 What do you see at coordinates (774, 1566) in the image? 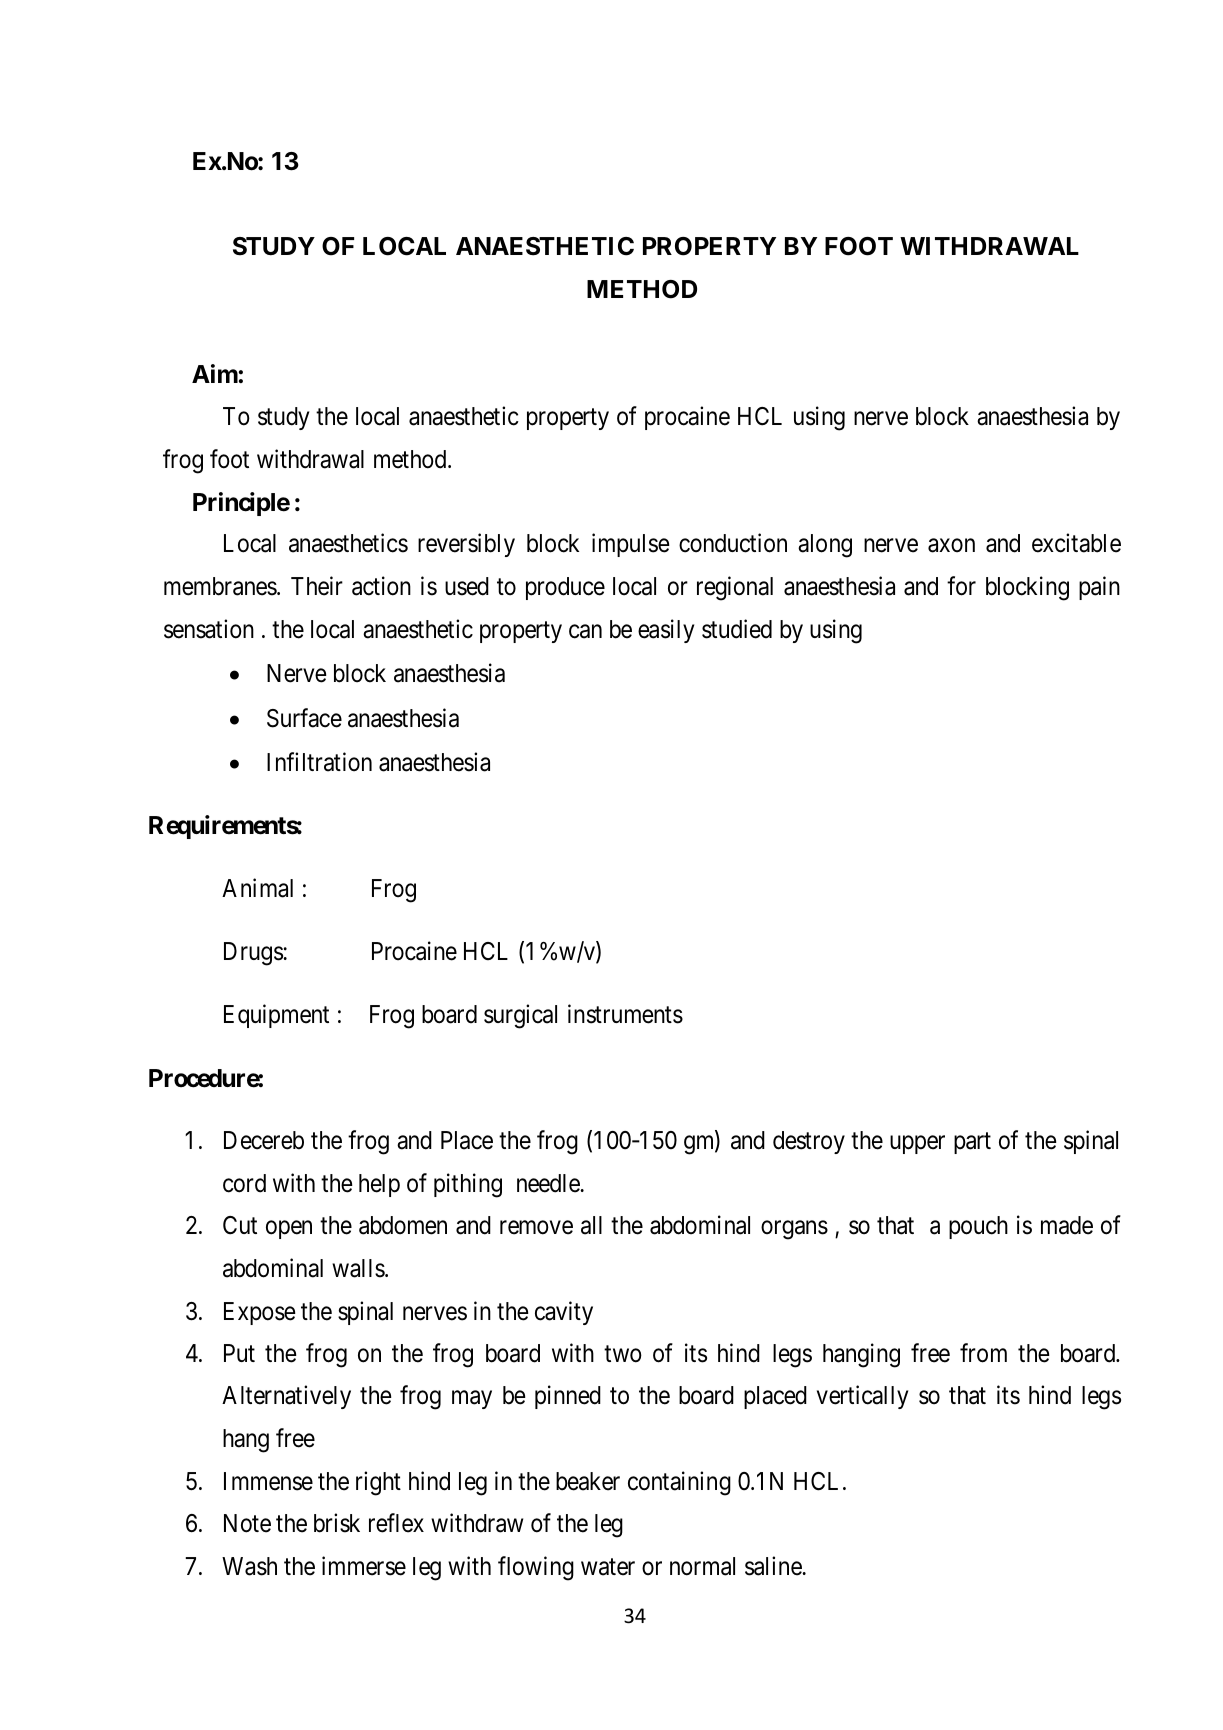
I see `saline` at bounding box center [774, 1566].
